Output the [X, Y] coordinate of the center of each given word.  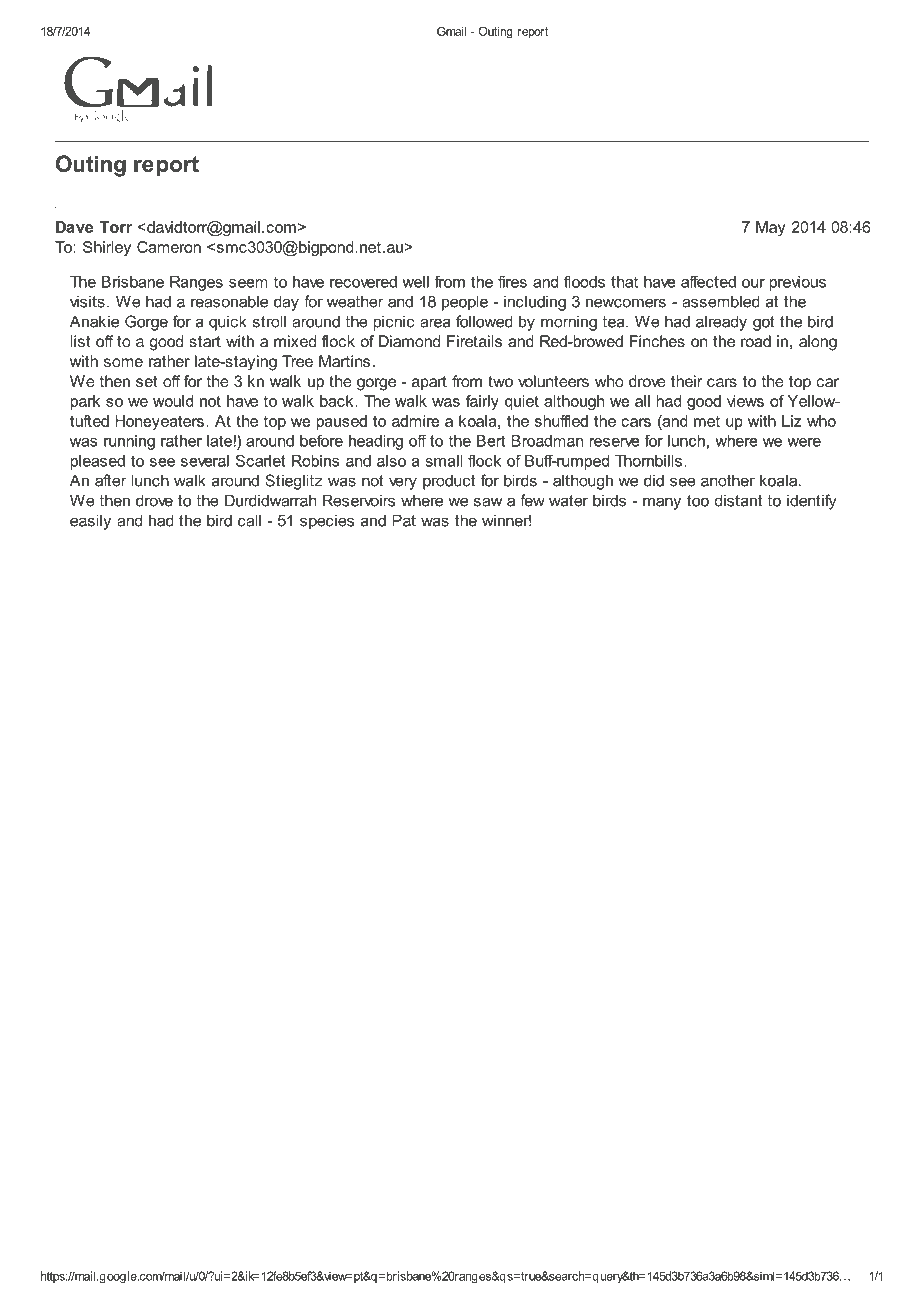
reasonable [229, 301]
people [465, 303]
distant [738, 500]
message [102, 191]
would [173, 401]
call [249, 520]
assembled [721, 301]
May [770, 228]
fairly [482, 402]
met [707, 421]
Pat [404, 520]
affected [708, 281]
